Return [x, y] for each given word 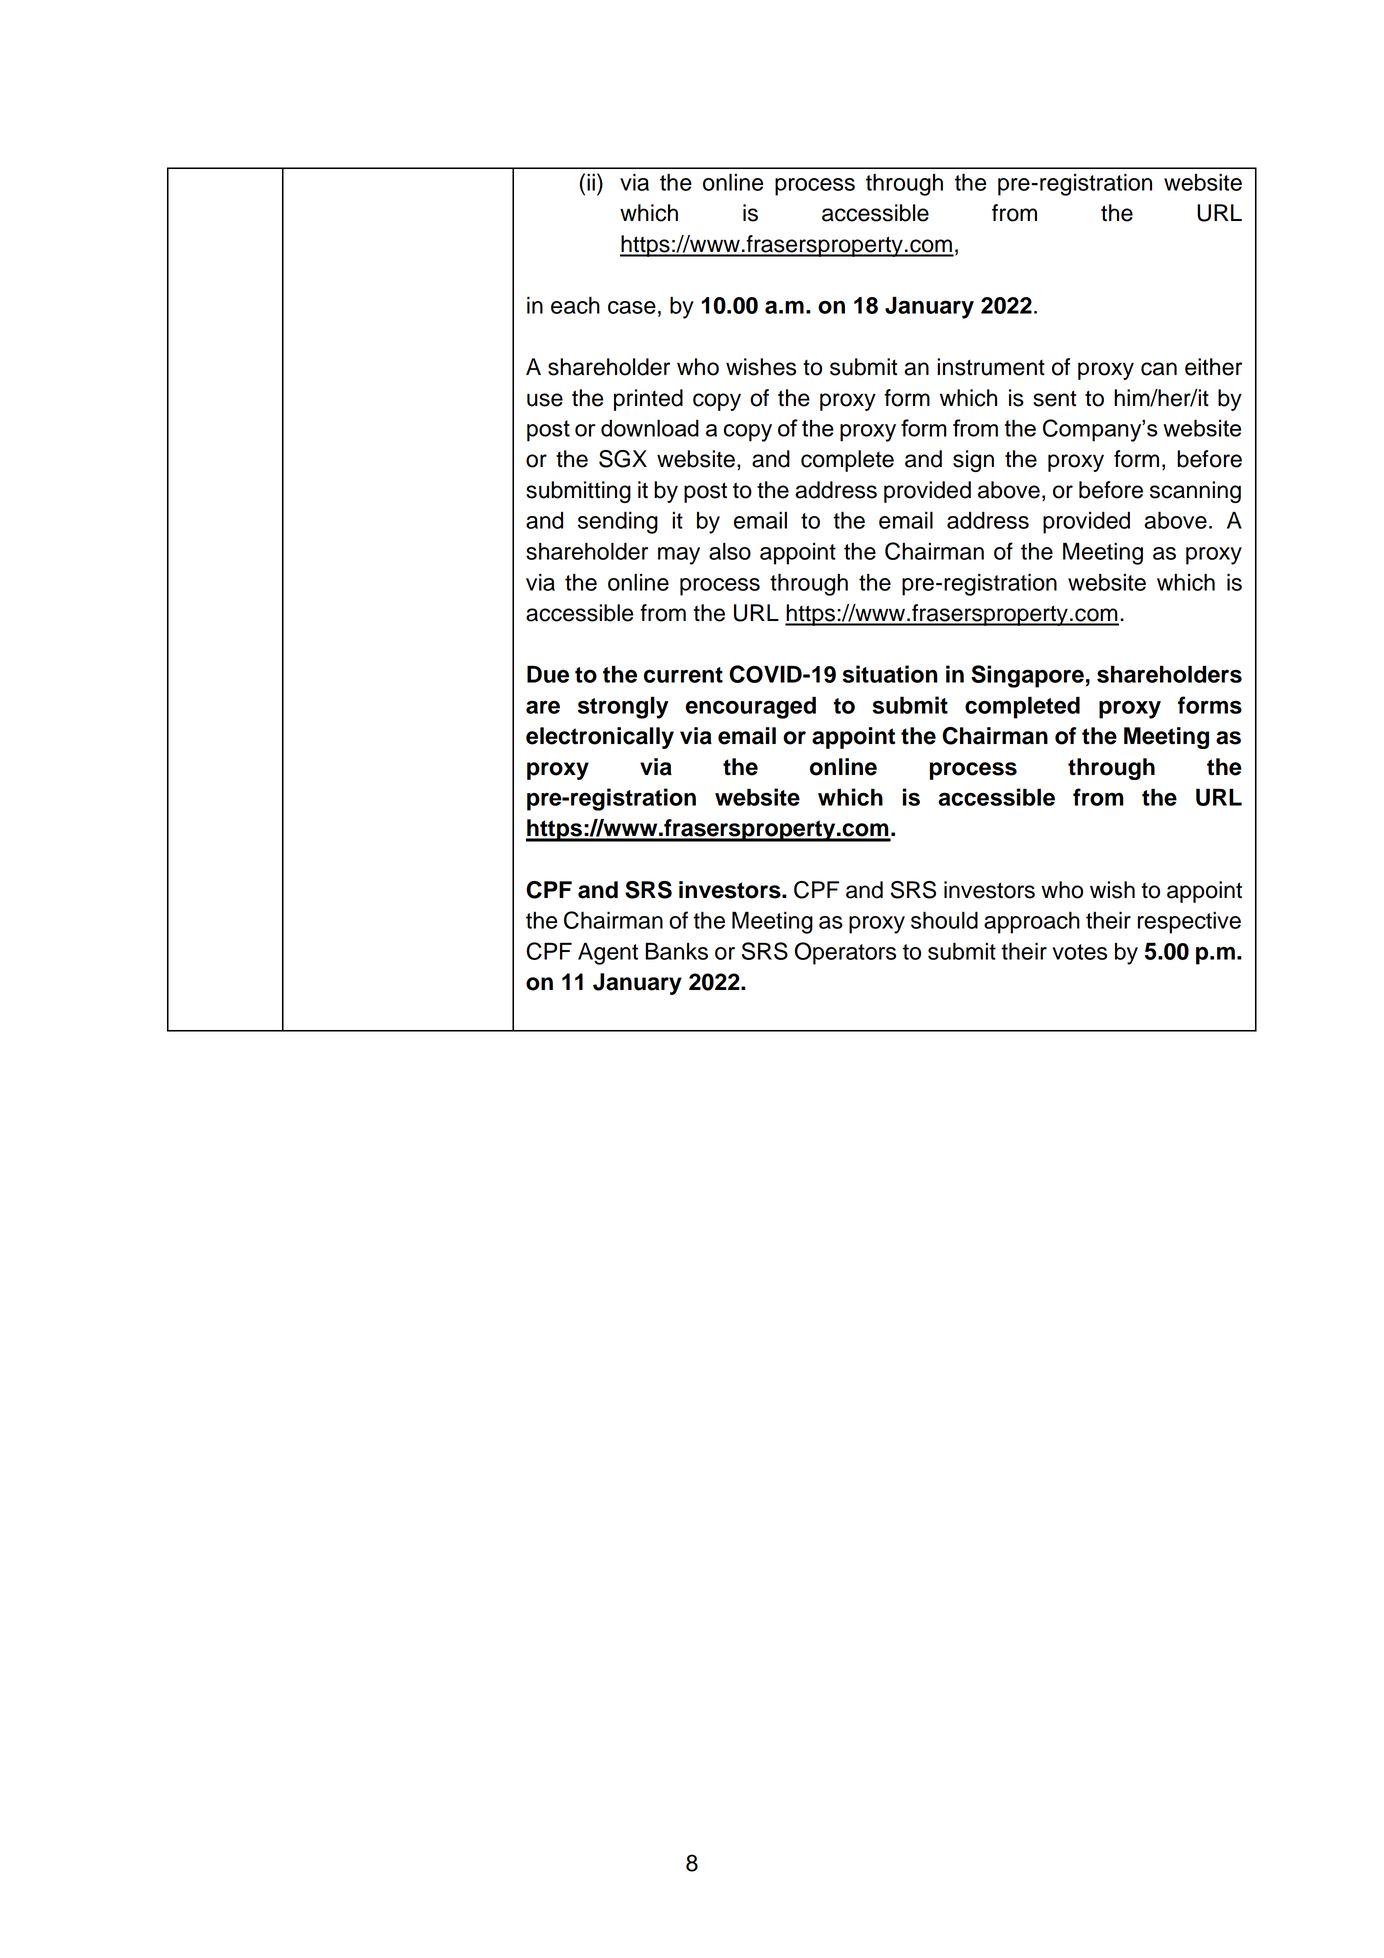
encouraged [750, 707]
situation [890, 674]
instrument [991, 367]
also [730, 551]
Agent [608, 953]
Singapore [1027, 676]
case [632, 307]
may [679, 556]
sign [973, 461]
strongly [623, 708]
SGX [623, 459]
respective [1189, 922]
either [1213, 367]
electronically [600, 738]
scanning [1195, 492]
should [944, 920]
